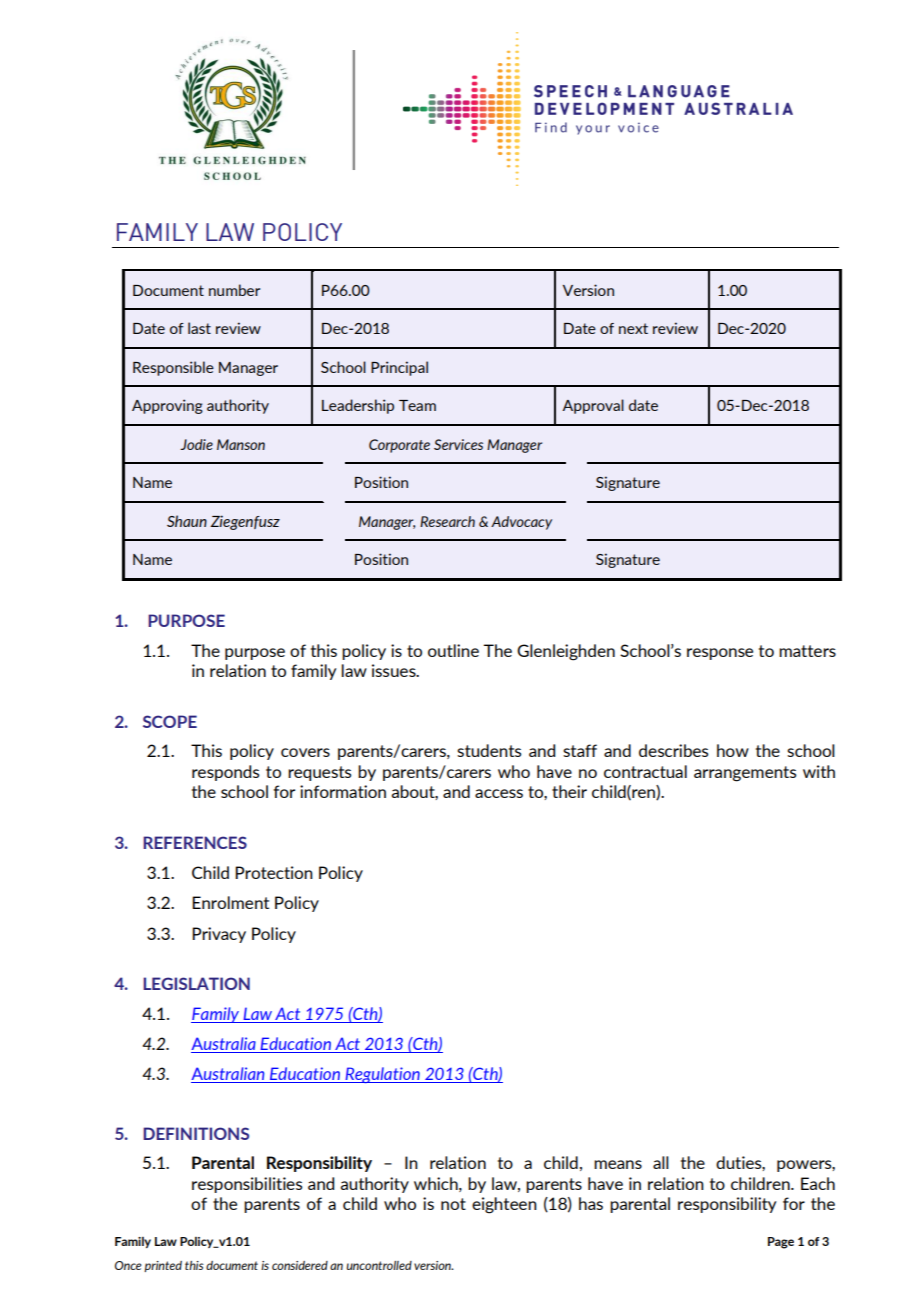 This document has width=924, height=1308. Describe the element at coordinates (453, 1204) in the document. I see `not` at that location.
